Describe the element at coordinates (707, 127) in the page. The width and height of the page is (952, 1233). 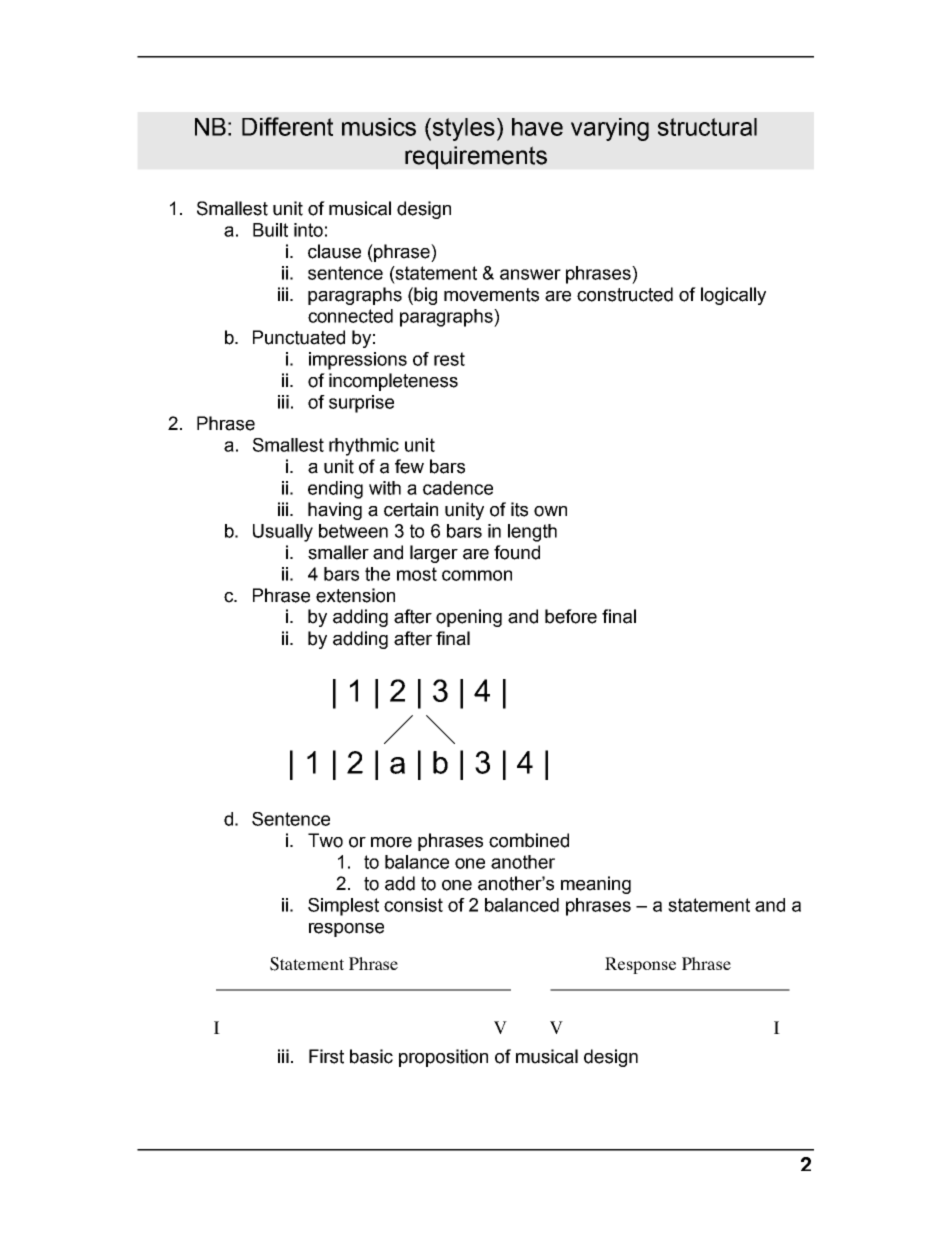
I see `structural` at that location.
